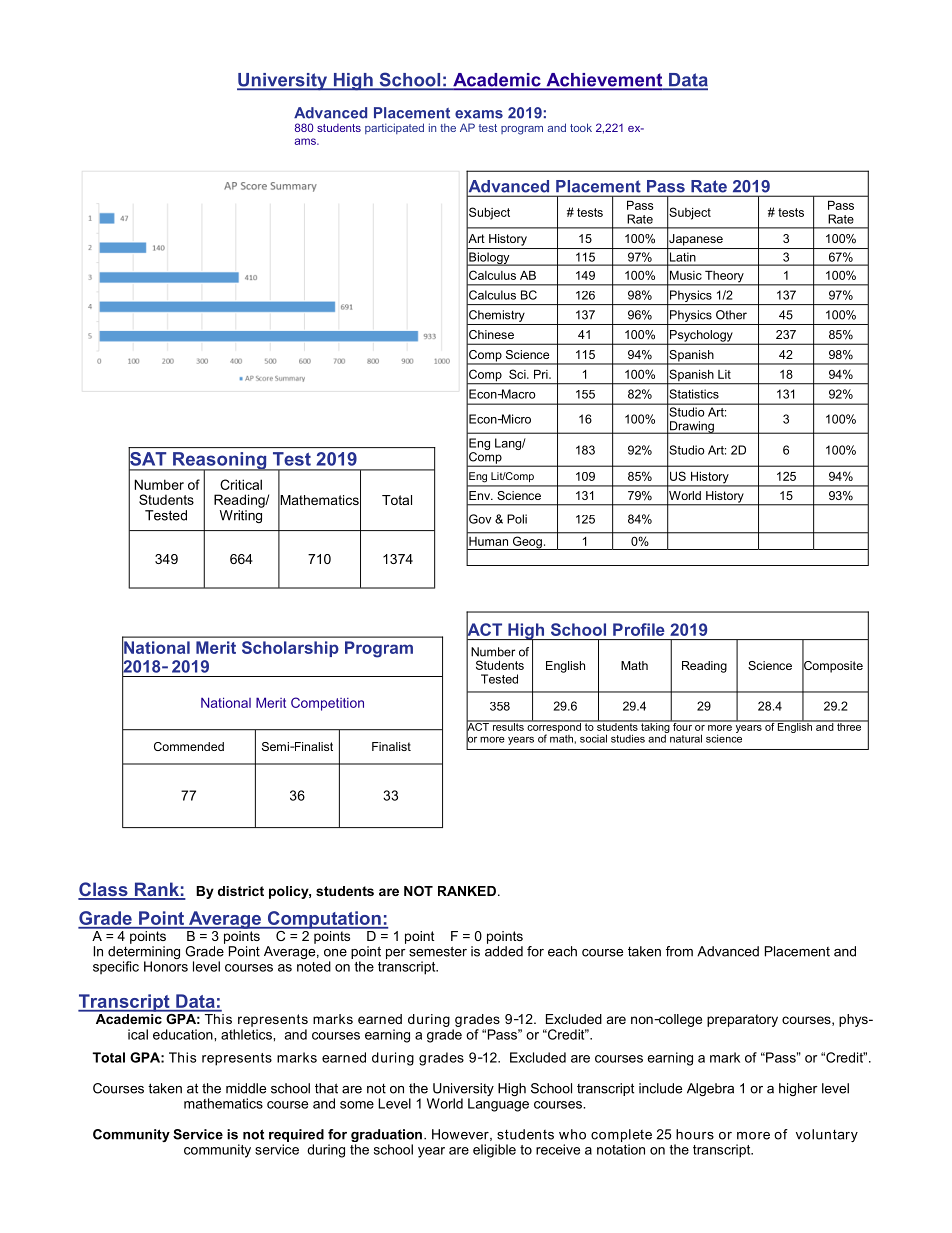  Describe the element at coordinates (685, 737) in the screenshot. I see `natural` at that location.
